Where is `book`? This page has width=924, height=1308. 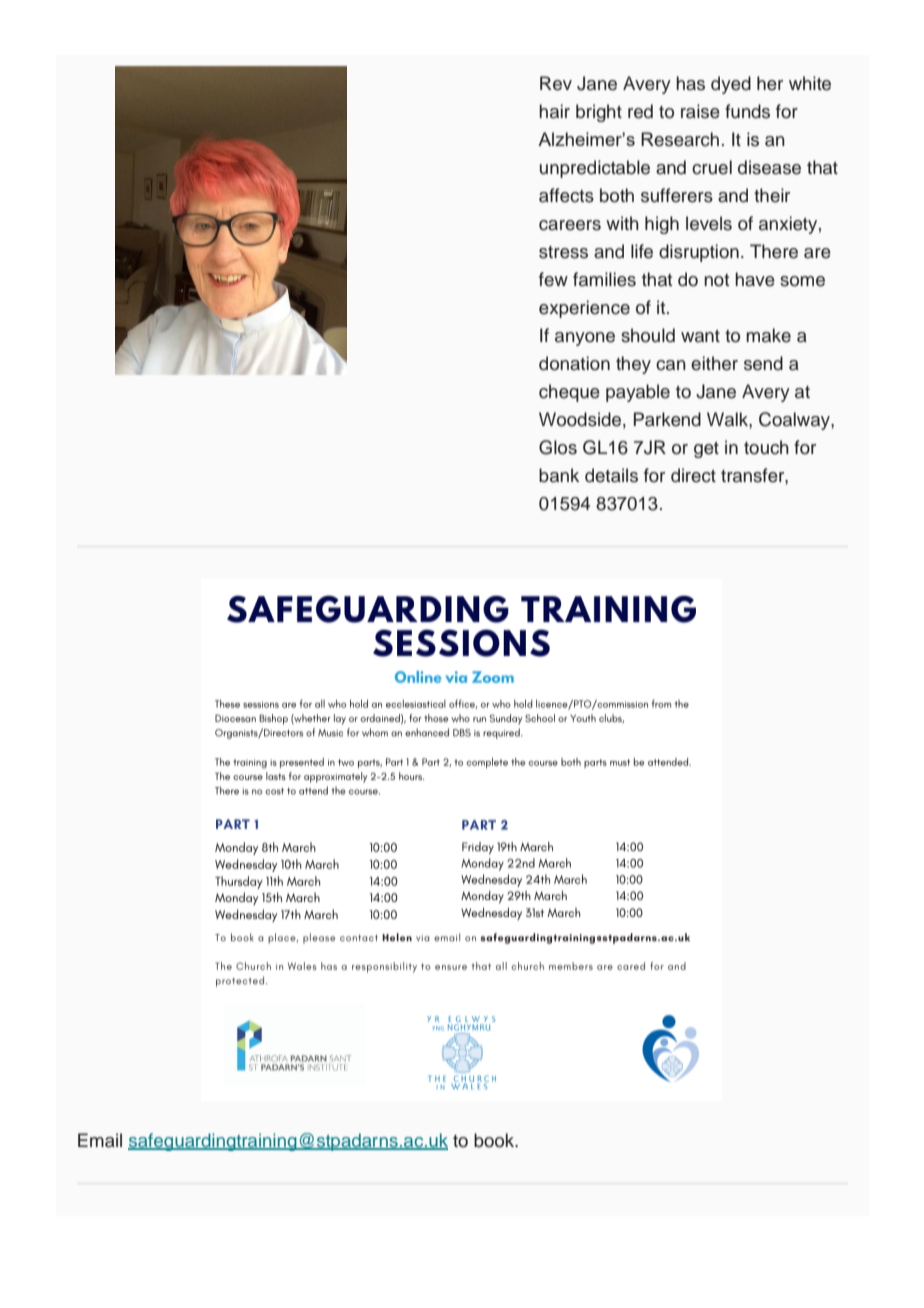
book is located at coordinates (495, 1140).
